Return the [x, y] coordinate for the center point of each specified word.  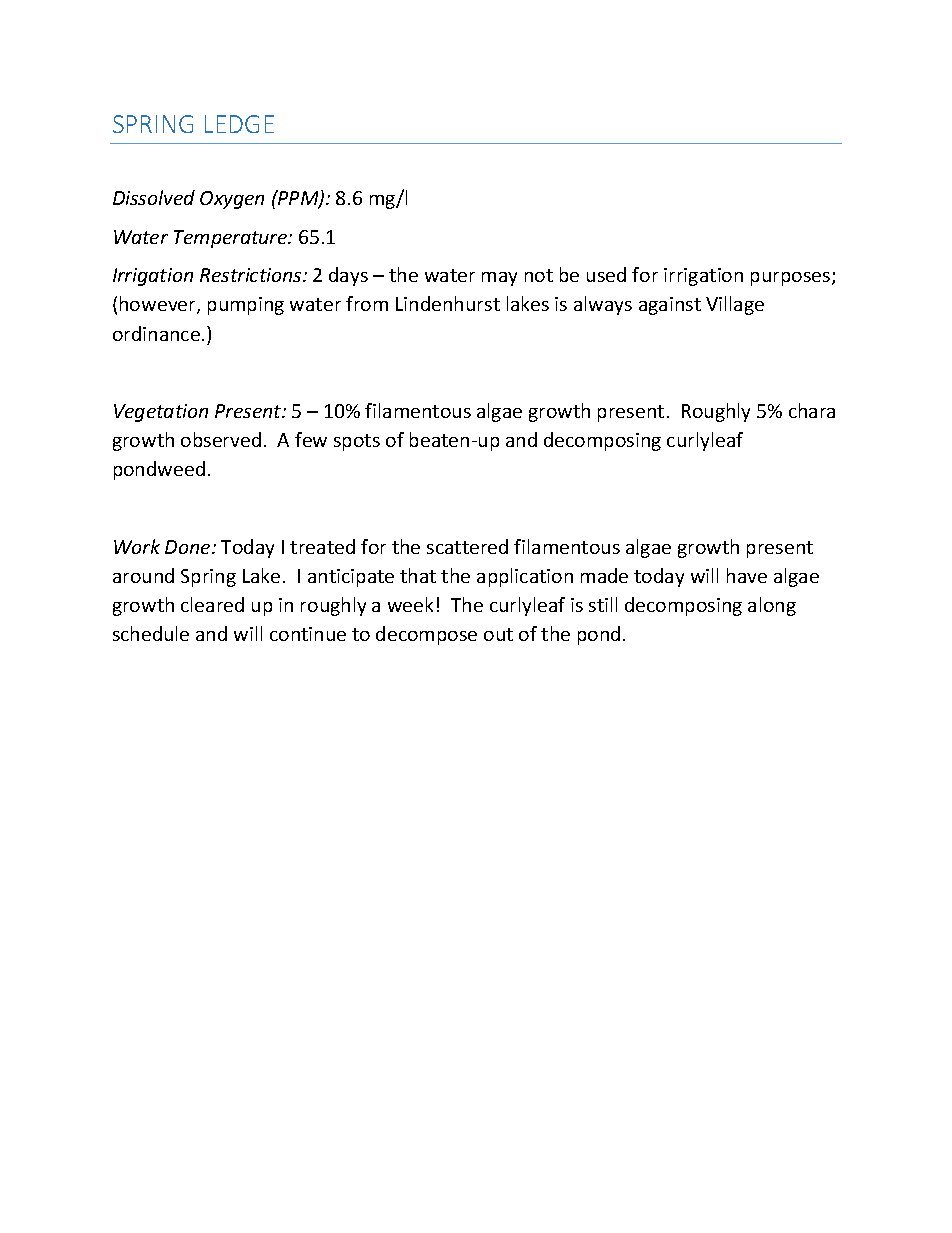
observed [221, 439]
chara [812, 410]
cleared [212, 604]
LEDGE [239, 124]
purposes [792, 279]
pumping [246, 306]
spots [357, 442]
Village [735, 305]
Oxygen [232, 200]
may [499, 279]
